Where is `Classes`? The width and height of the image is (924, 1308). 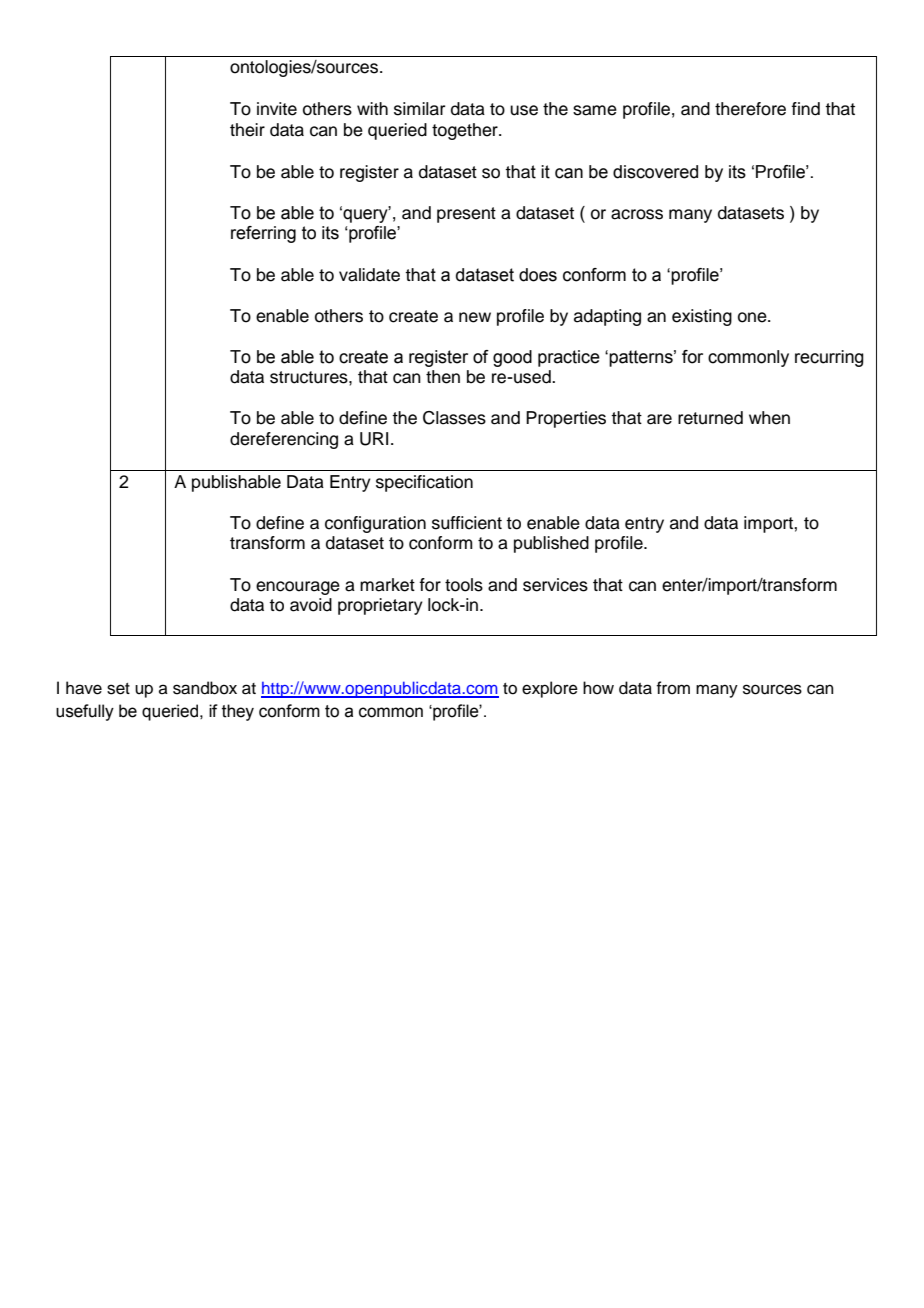
Classes is located at coordinates (454, 418).
